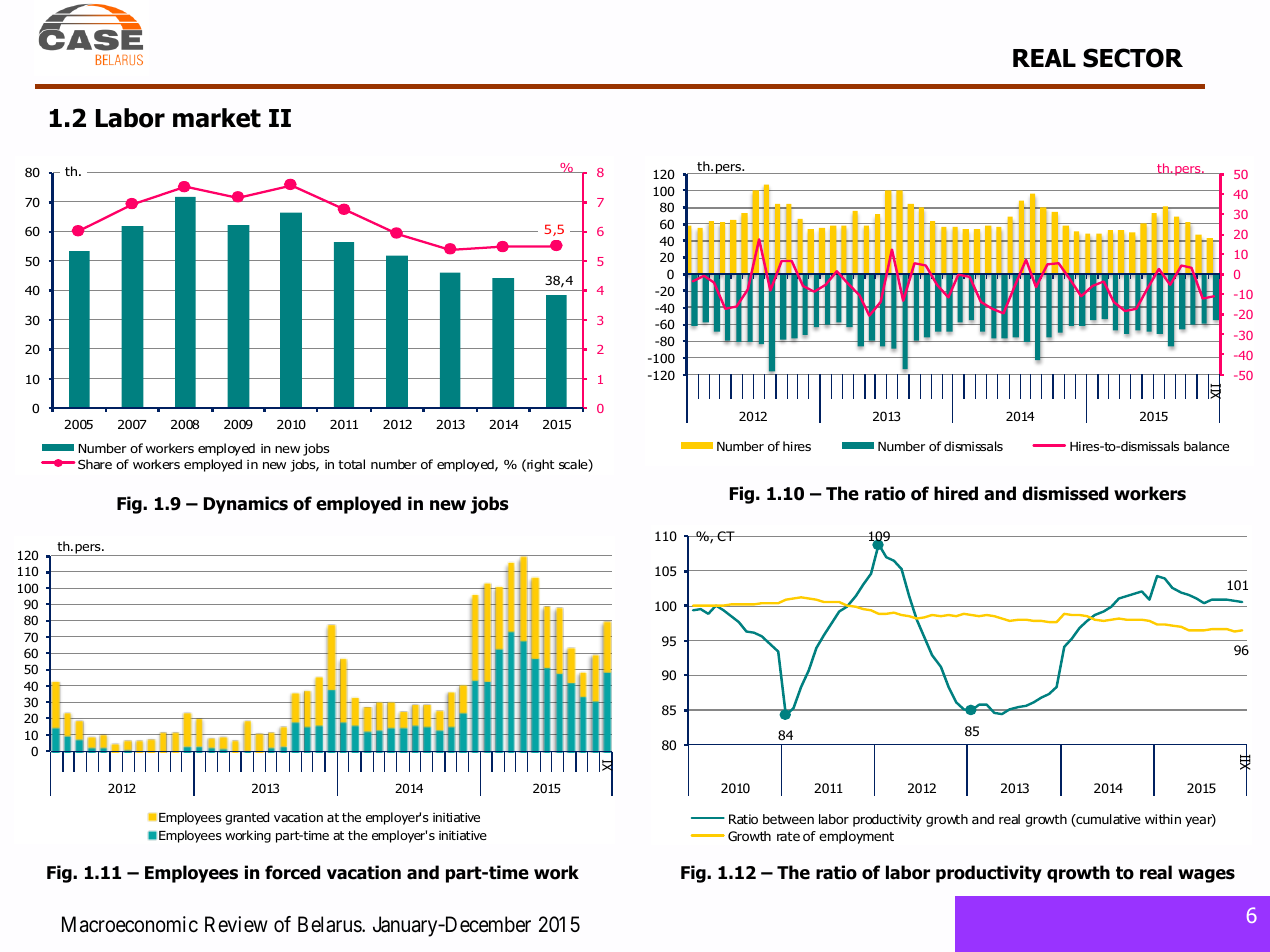  Describe the element at coordinates (1133, 58) in the image. I see `SECTOR` at that location.
